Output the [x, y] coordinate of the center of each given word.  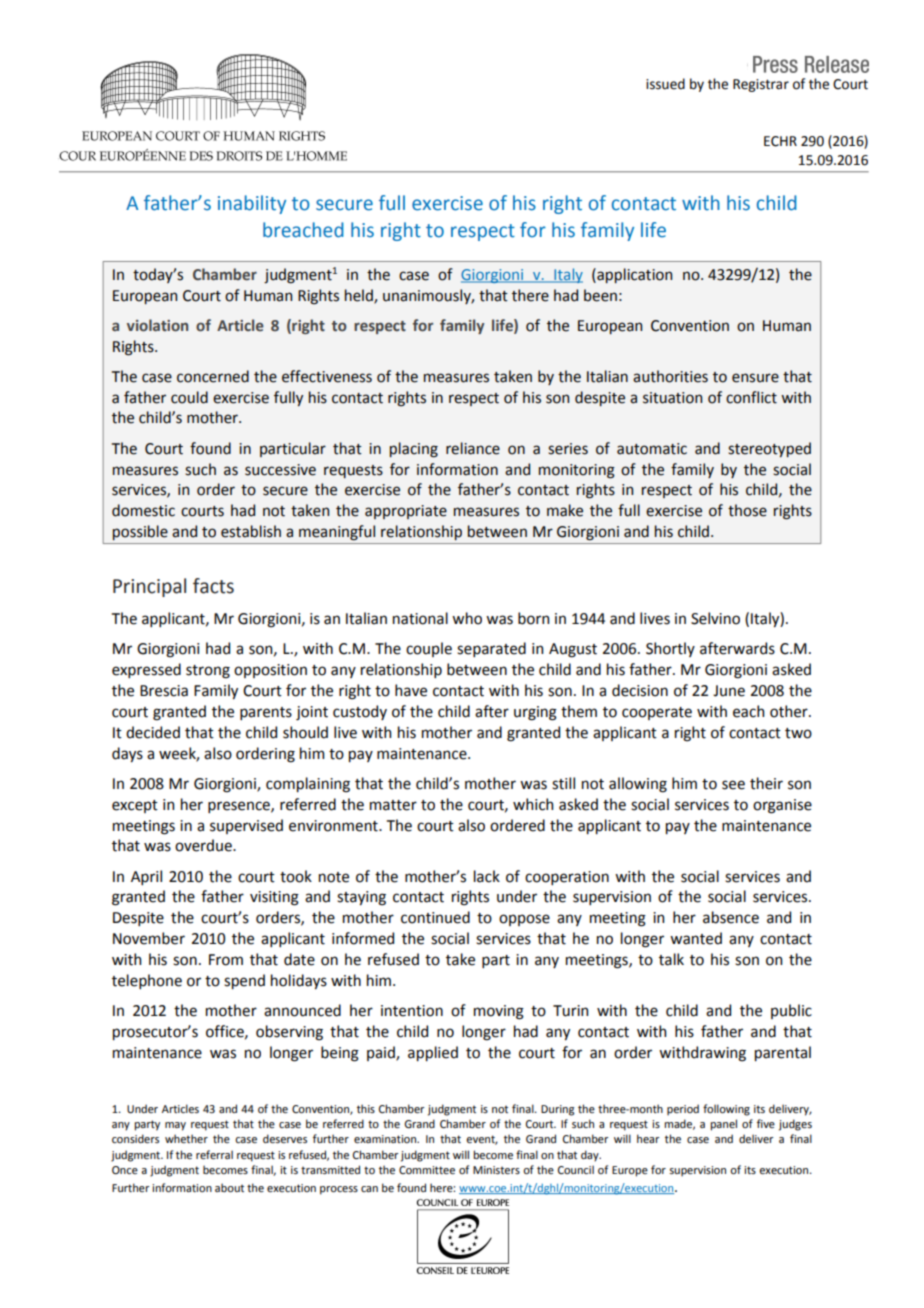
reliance [473, 448]
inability [252, 204]
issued [665, 84]
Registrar [761, 85]
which [533, 804]
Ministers [496, 1170]
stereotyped [769, 449]
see [733, 785]
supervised [246, 826]
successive [280, 470]
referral [214, 1154]
